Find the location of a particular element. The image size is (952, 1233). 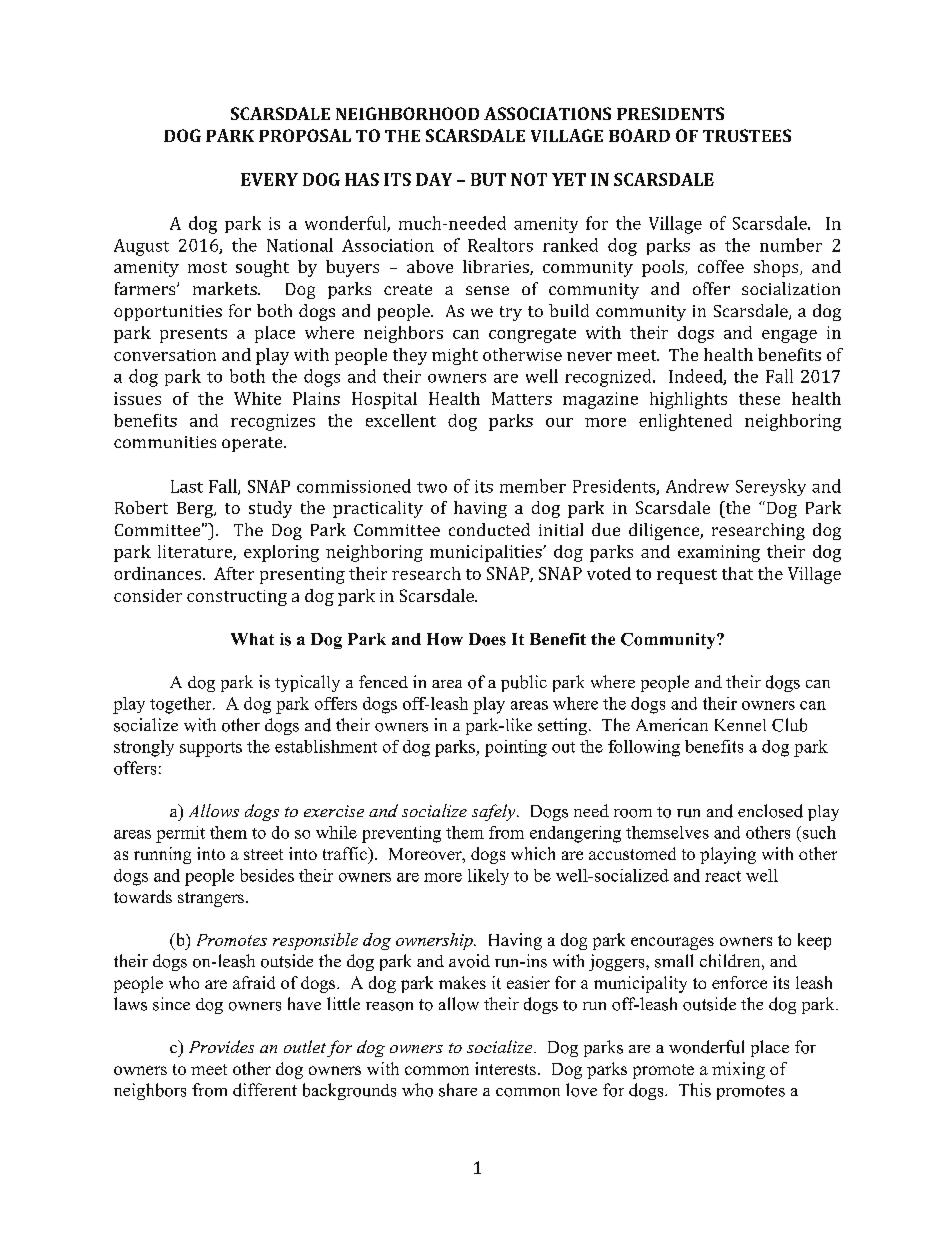

meet is located at coordinates (209, 1069).
